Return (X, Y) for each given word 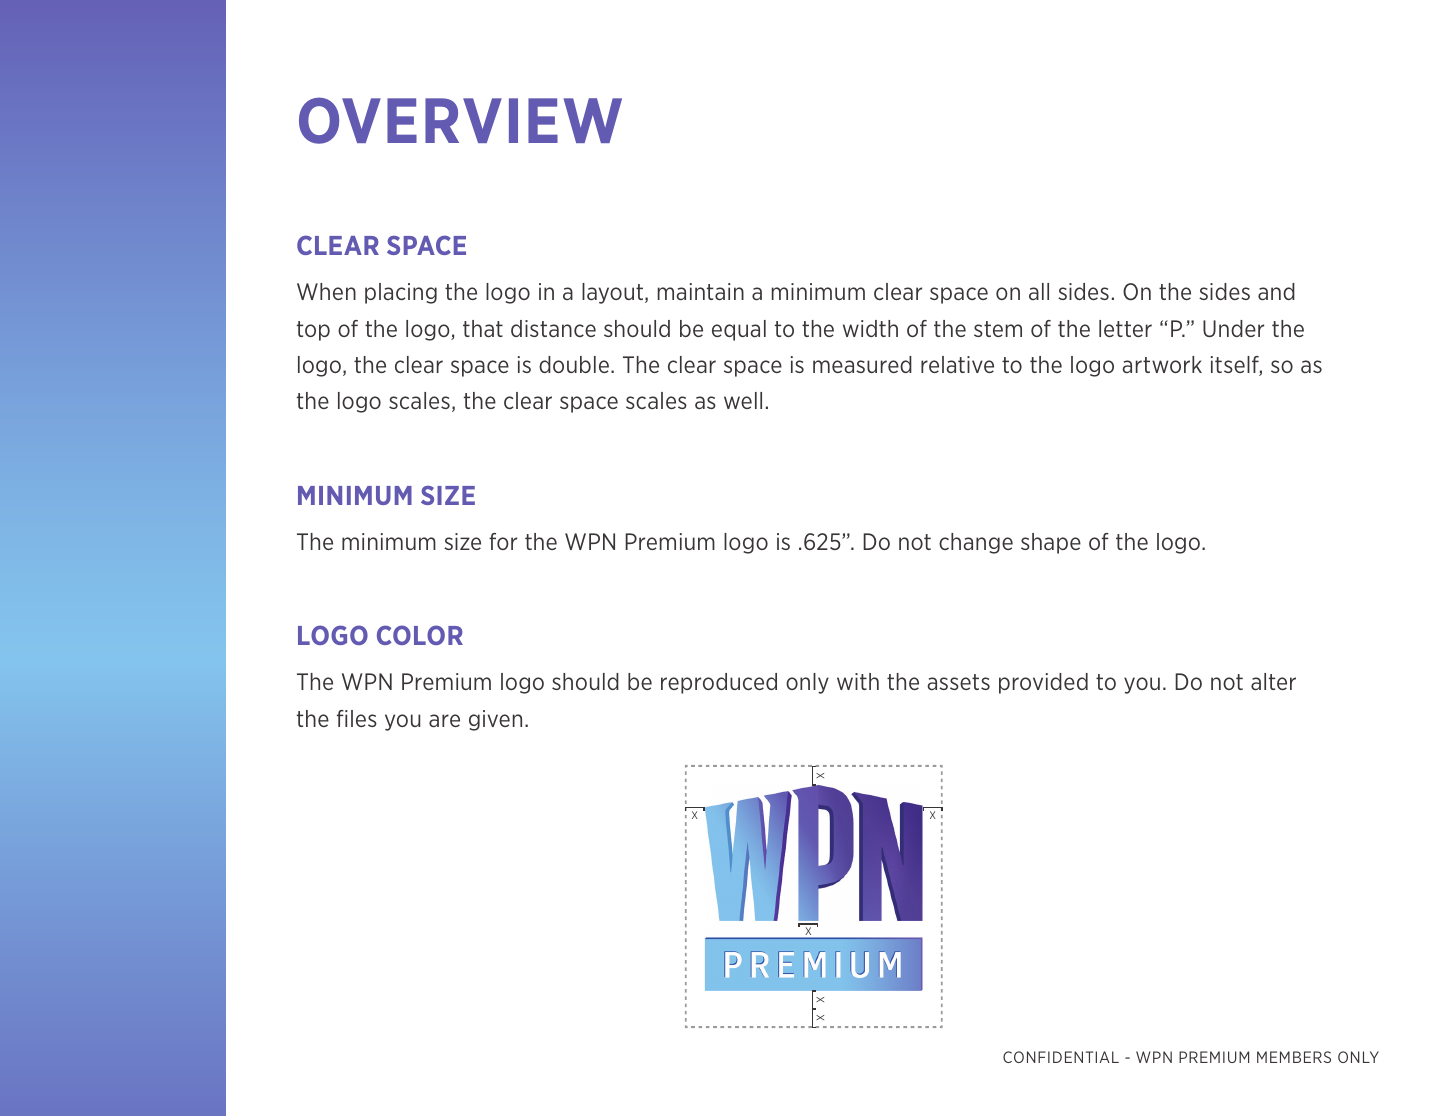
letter (1125, 328)
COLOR (420, 635)
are (444, 720)
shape (1051, 543)
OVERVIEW (460, 120)
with (858, 681)
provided (1043, 683)
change (976, 543)
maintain (701, 291)
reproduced (719, 683)
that (483, 328)
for (503, 541)
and (1276, 291)
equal (739, 330)
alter (1273, 681)
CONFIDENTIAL (1061, 1057)
